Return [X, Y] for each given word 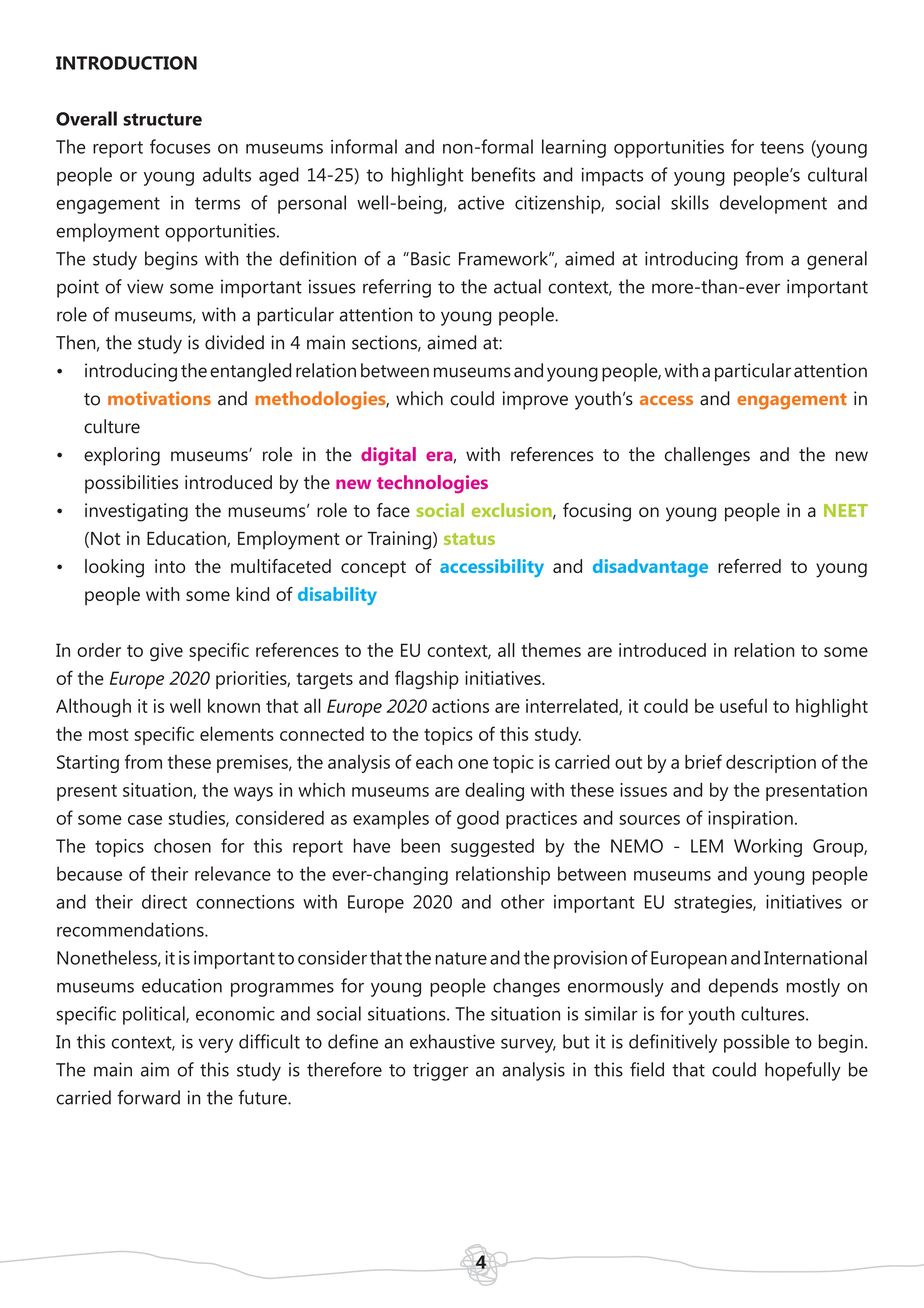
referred [749, 566]
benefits [503, 174]
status [469, 539]
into [170, 566]
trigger [441, 1071]
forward [148, 1097]
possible [756, 1043]
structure [162, 119]
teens [782, 147]
